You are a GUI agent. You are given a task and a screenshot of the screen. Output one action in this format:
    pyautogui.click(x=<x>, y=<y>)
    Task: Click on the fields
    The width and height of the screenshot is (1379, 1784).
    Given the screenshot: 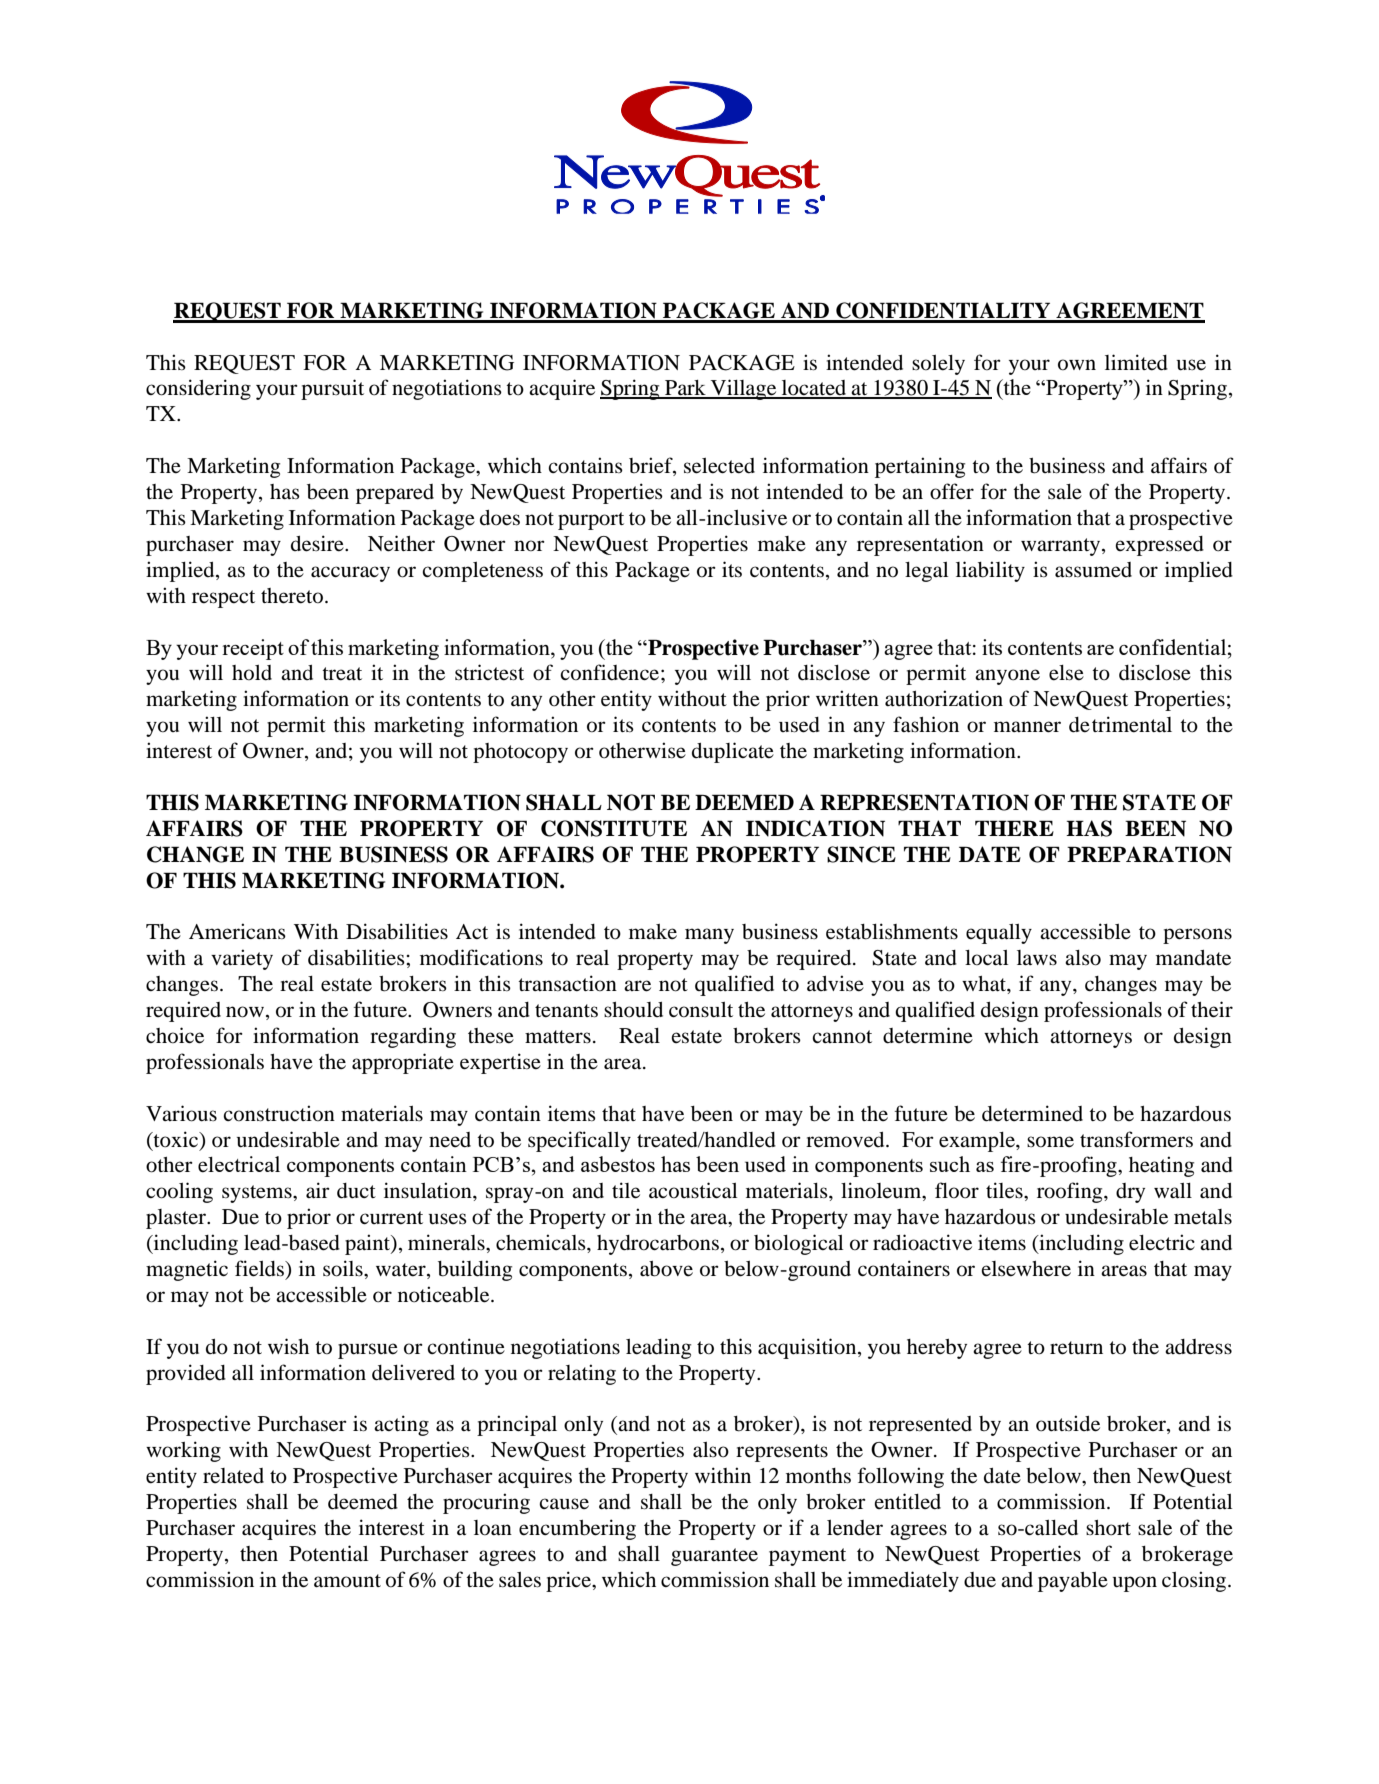 What is the action you would take?
    pyautogui.click(x=261, y=1269)
